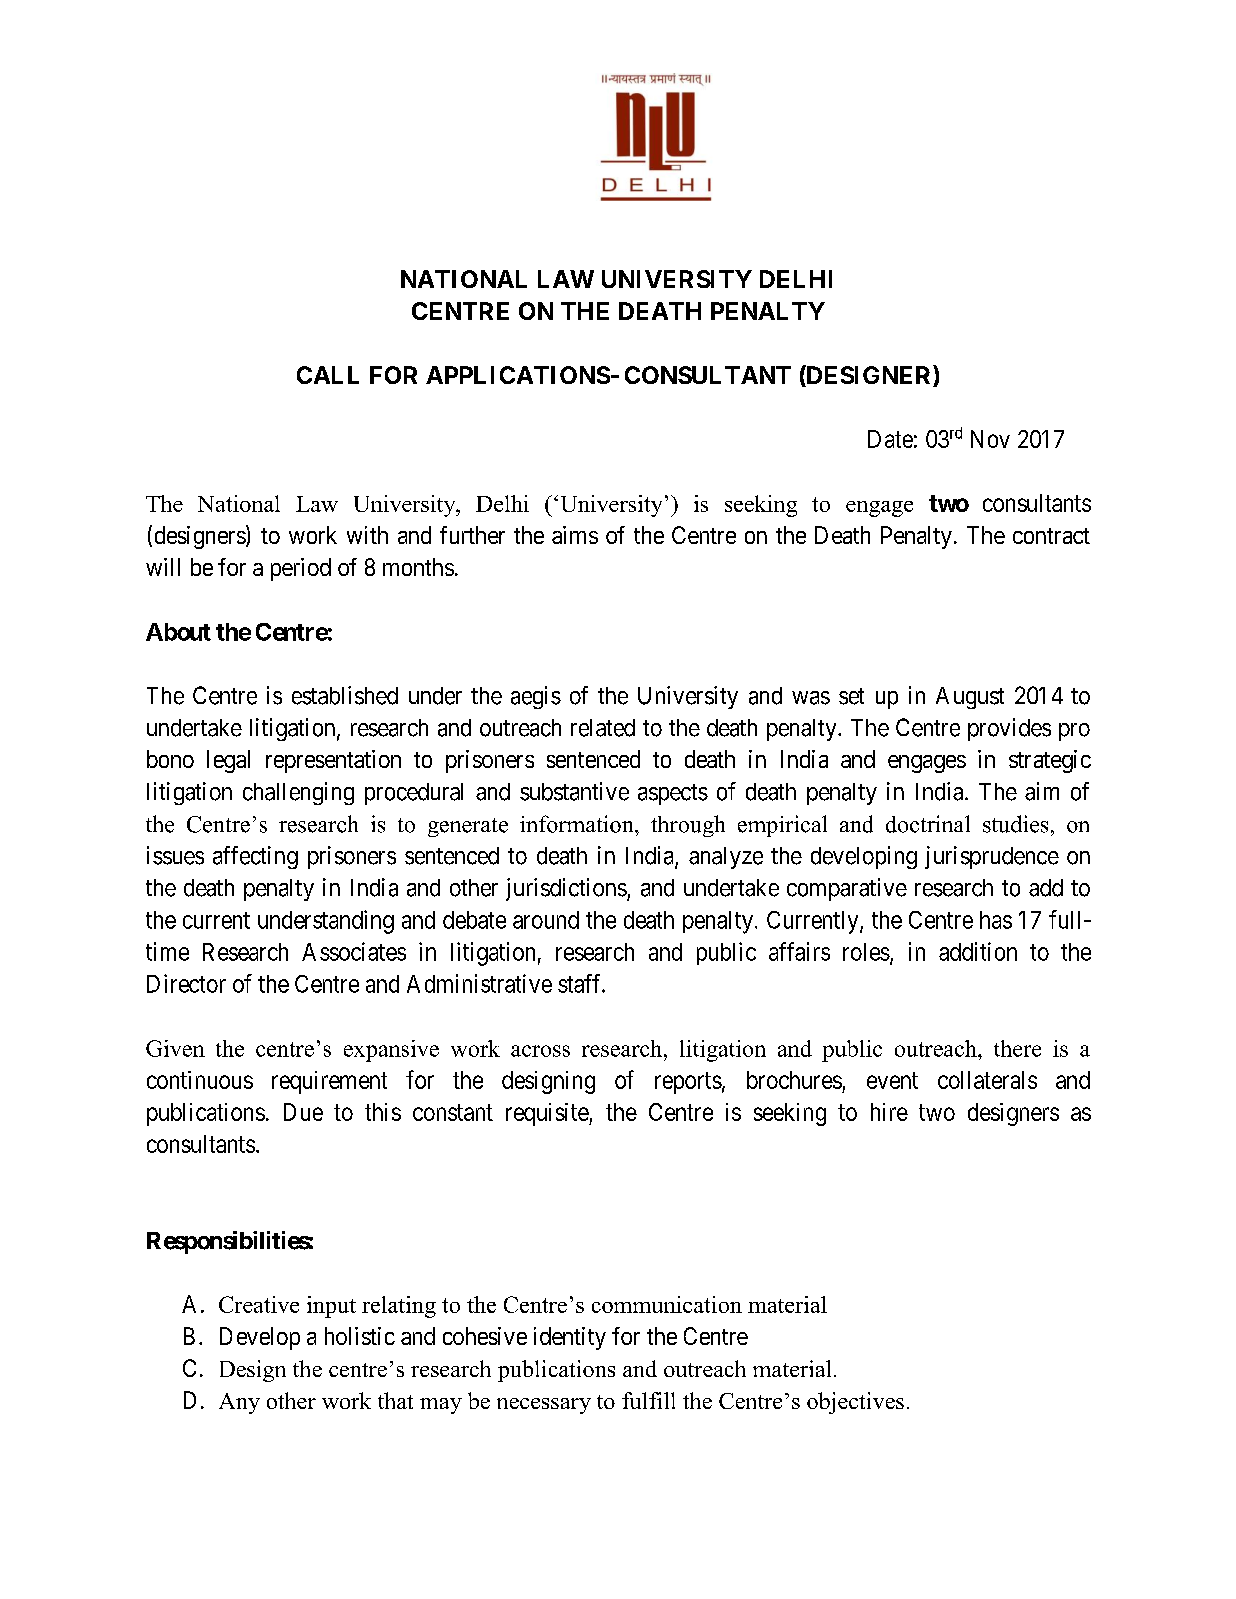 This page has height=1599, width=1236. I want to click on across, so click(540, 1051).
